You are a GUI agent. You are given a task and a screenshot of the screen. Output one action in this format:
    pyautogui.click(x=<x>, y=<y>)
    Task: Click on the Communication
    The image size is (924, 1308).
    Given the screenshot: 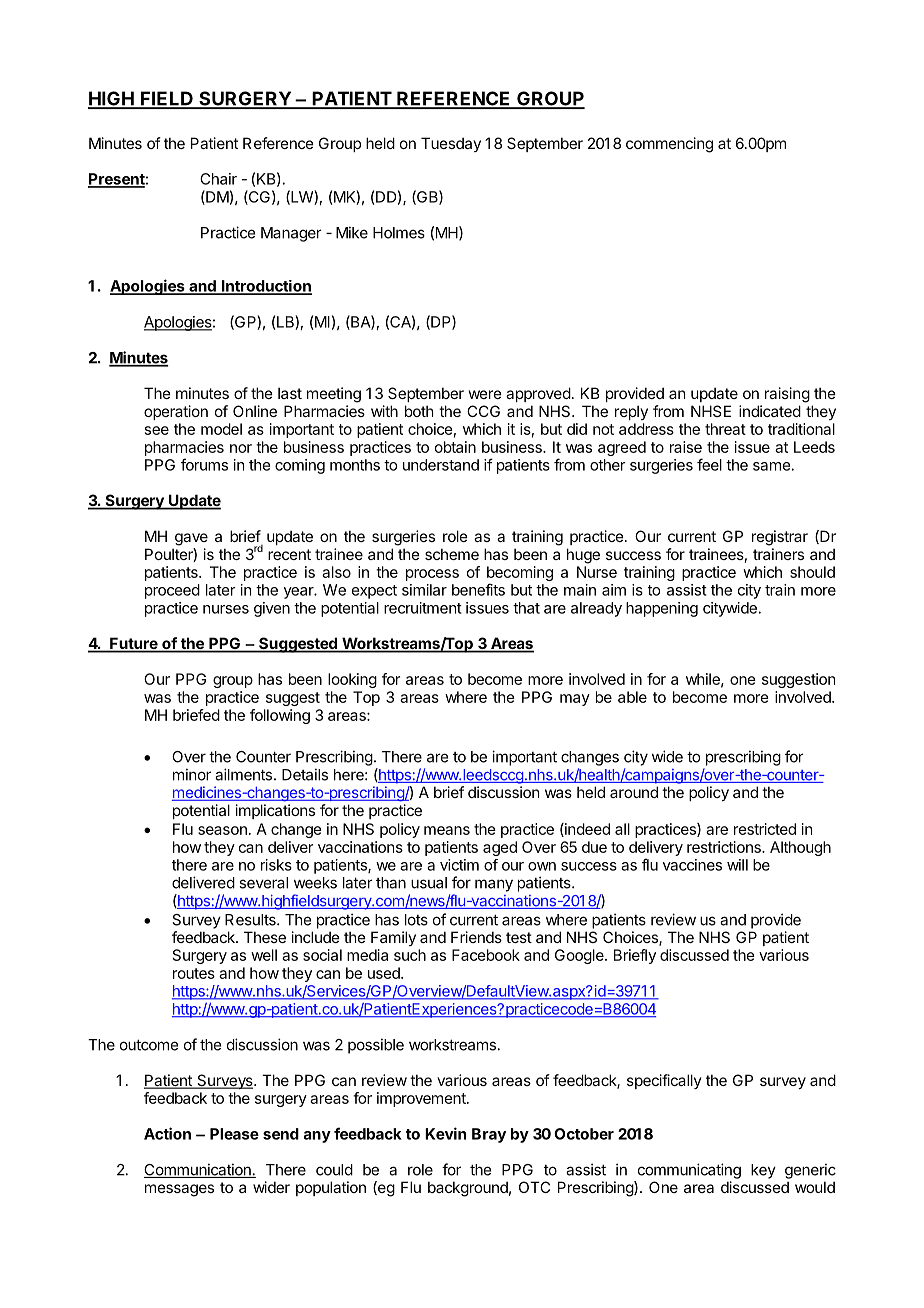 What is the action you would take?
    pyautogui.click(x=198, y=1170)
